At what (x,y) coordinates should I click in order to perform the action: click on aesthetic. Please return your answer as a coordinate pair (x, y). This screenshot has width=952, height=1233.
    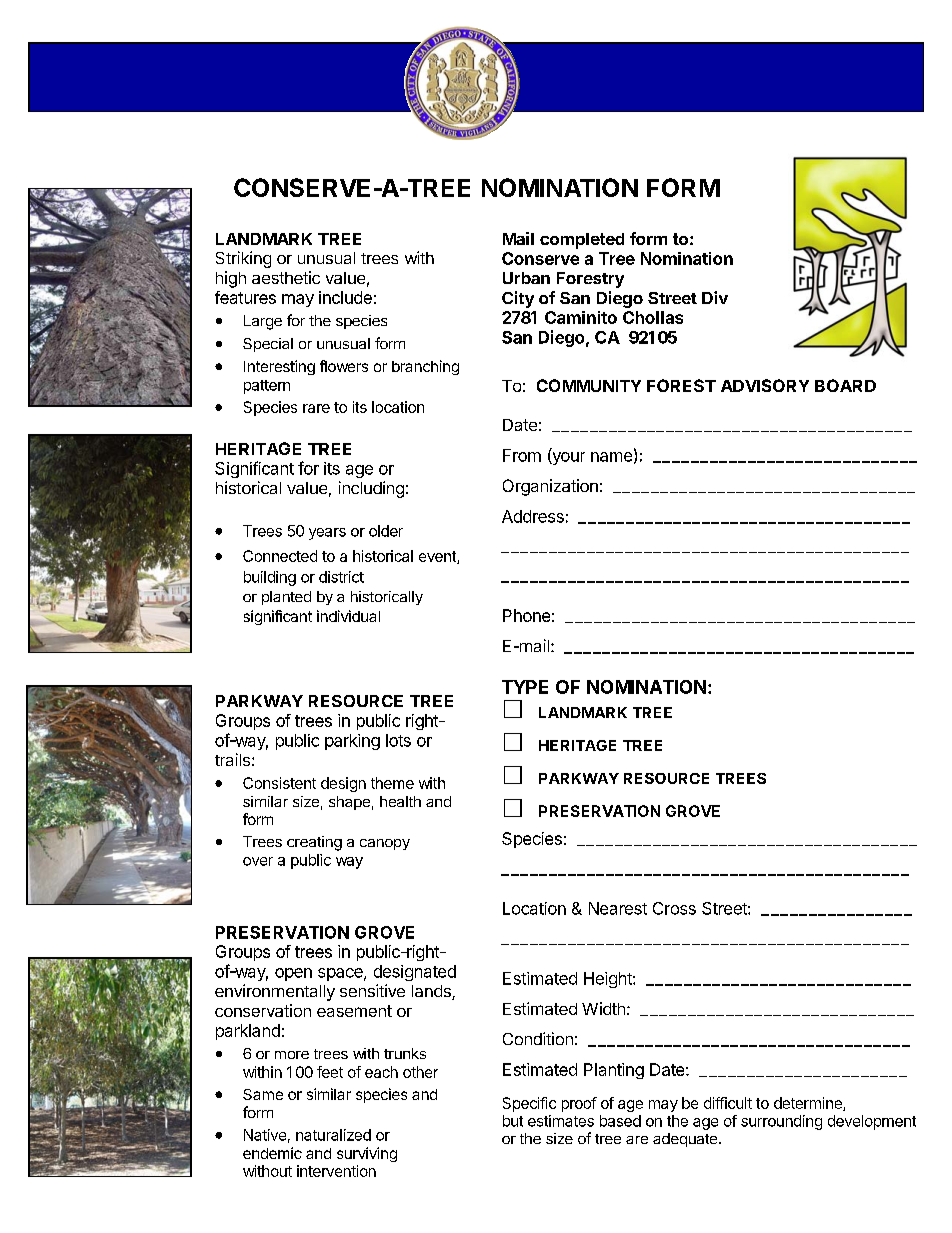
    Looking at the image, I should click on (286, 277).
